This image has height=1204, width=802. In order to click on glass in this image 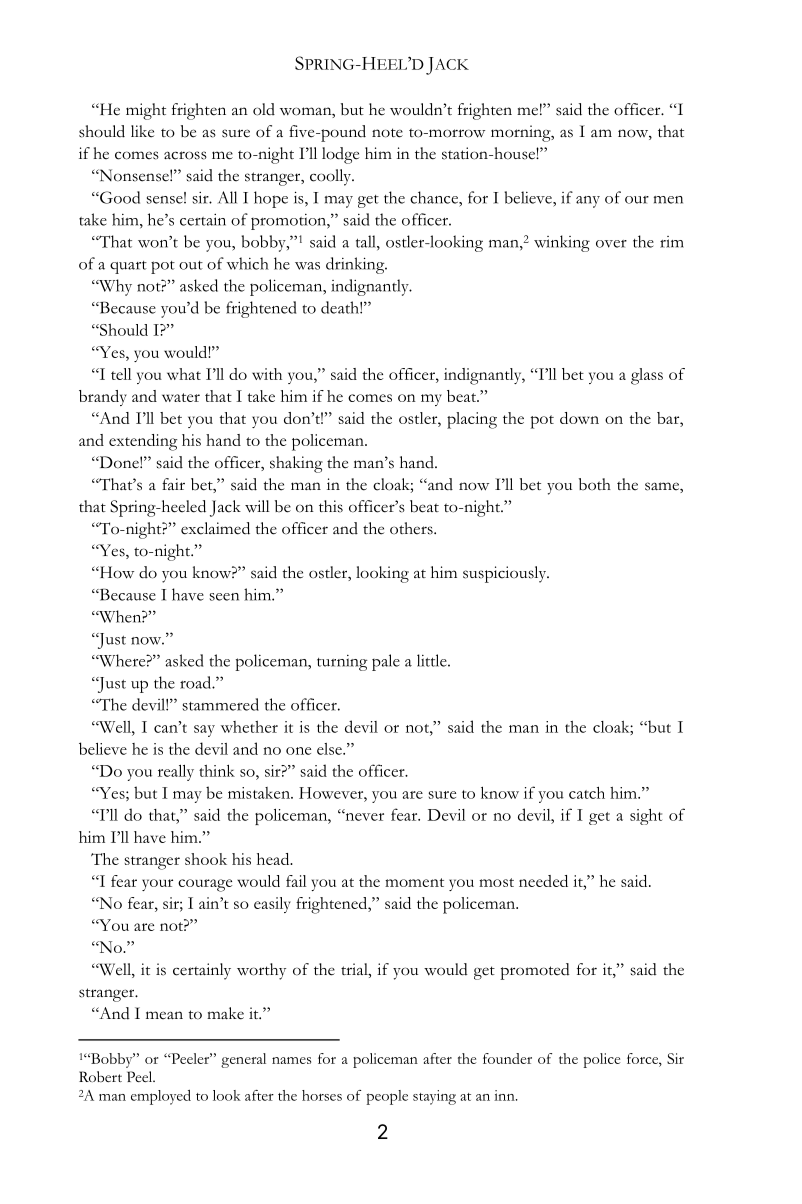, I will do `click(647, 376)`.
